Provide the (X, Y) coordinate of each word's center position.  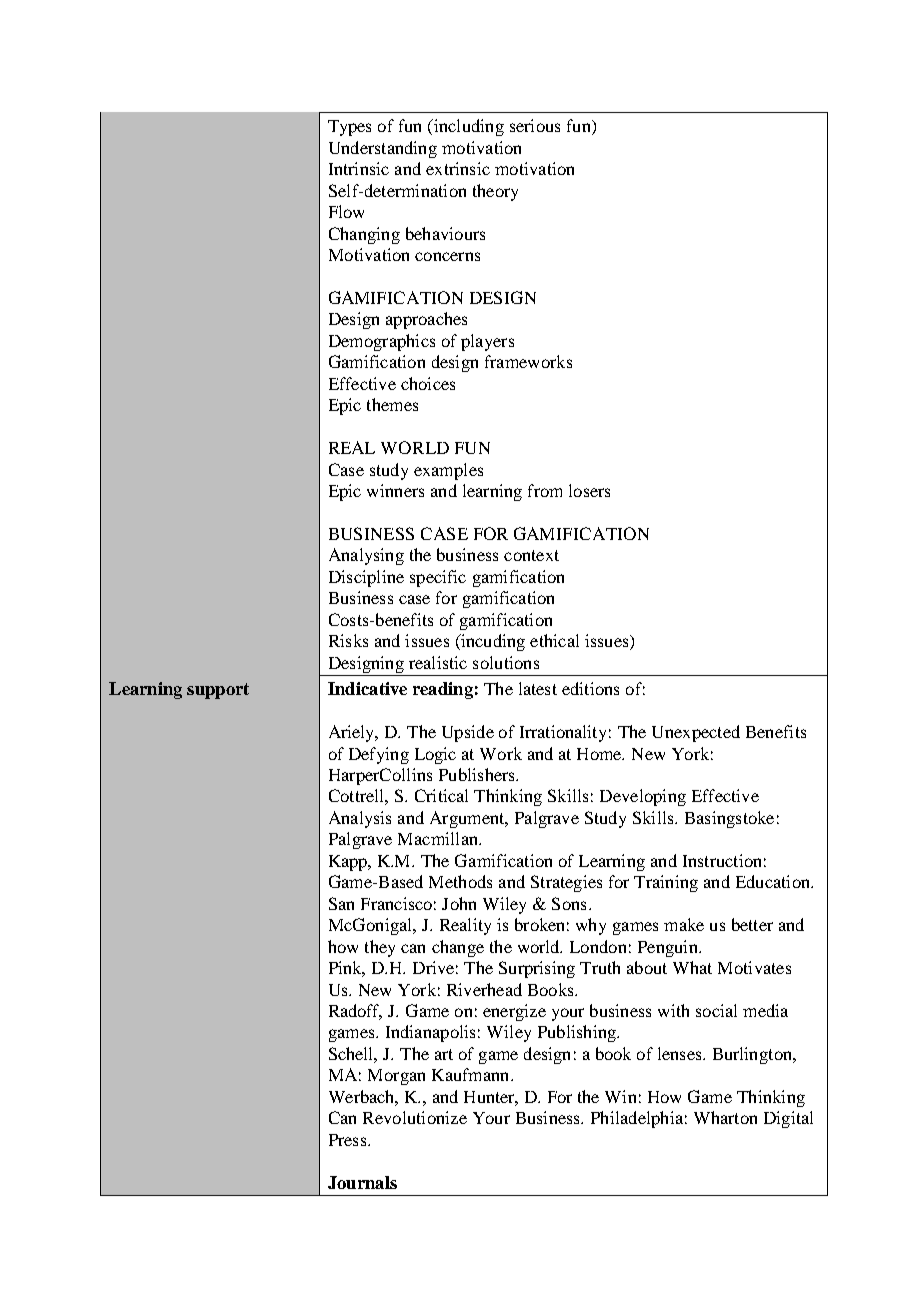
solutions (506, 662)
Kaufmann (472, 1074)
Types (349, 128)
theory (495, 192)
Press (349, 1140)
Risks (348, 640)
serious (535, 125)
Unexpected (696, 733)
